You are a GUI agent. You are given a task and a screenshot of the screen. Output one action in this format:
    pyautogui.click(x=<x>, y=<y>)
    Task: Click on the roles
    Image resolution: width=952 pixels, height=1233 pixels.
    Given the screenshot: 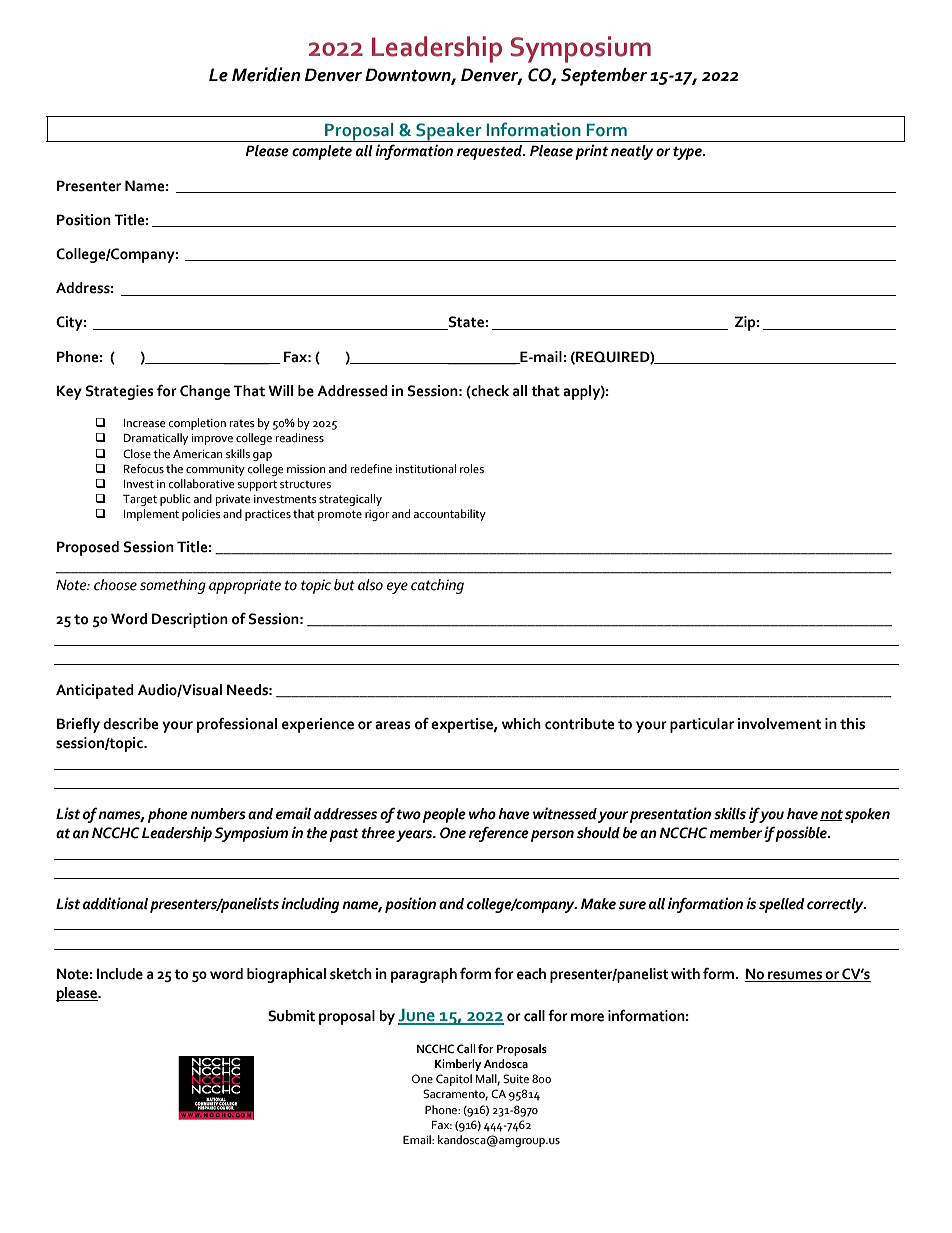 What is the action you would take?
    pyautogui.click(x=472, y=468)
